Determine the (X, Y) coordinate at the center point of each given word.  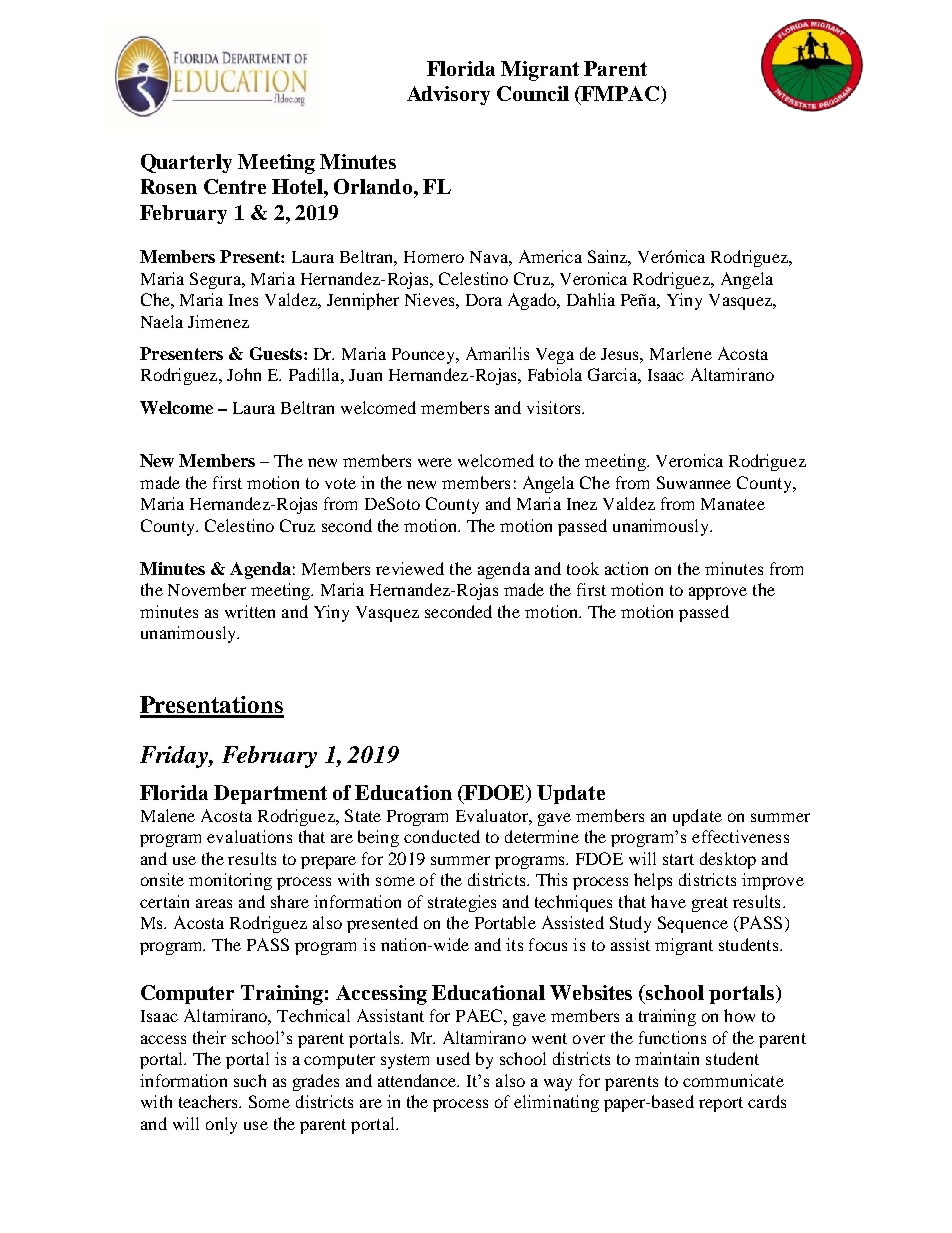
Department (270, 794)
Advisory (448, 95)
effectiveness (740, 836)
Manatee (733, 504)
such (250, 1080)
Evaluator (493, 815)
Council (533, 93)
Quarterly (186, 163)
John (244, 374)
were (435, 462)
